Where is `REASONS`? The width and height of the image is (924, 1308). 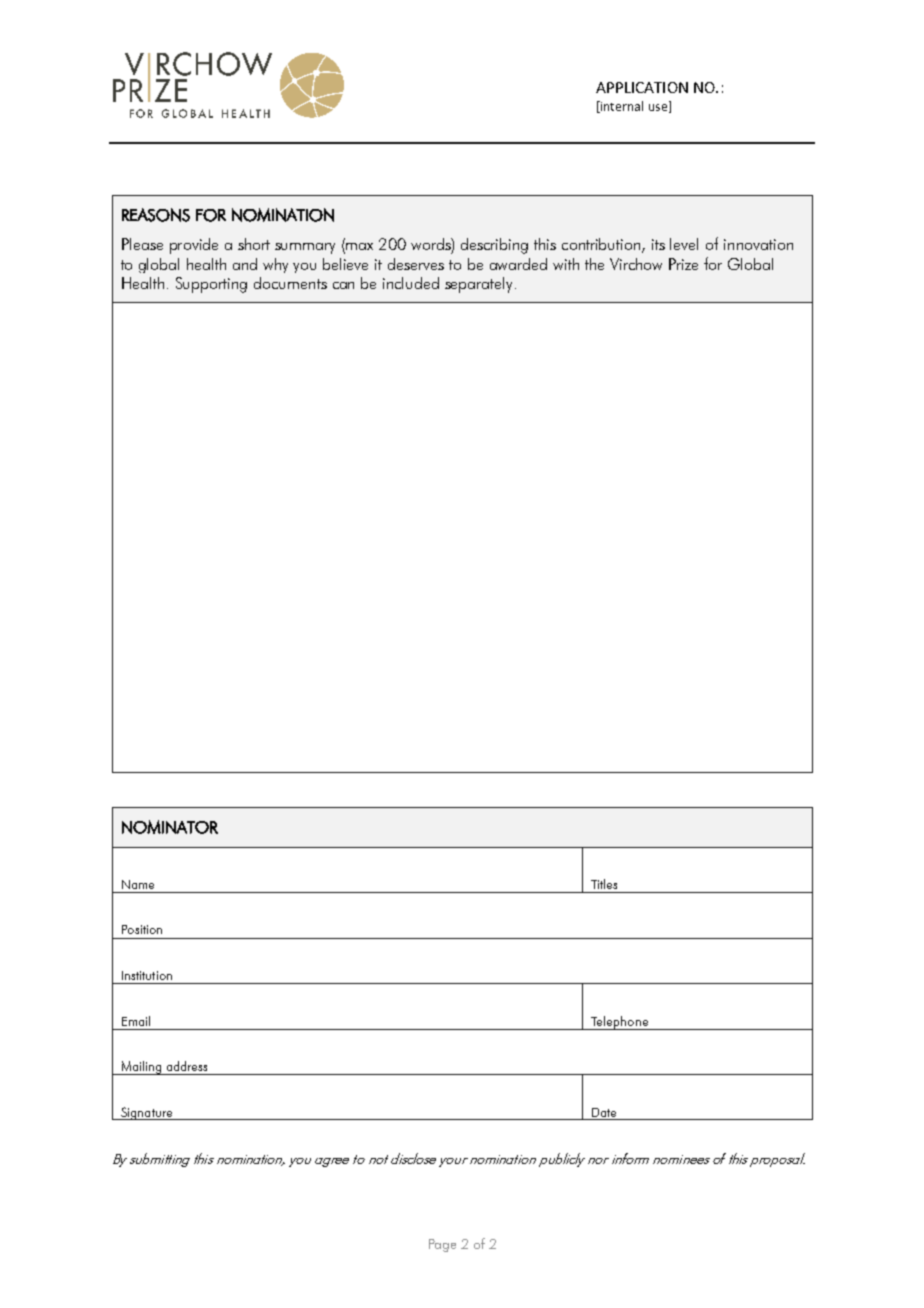 REASONS is located at coordinates (156, 215).
